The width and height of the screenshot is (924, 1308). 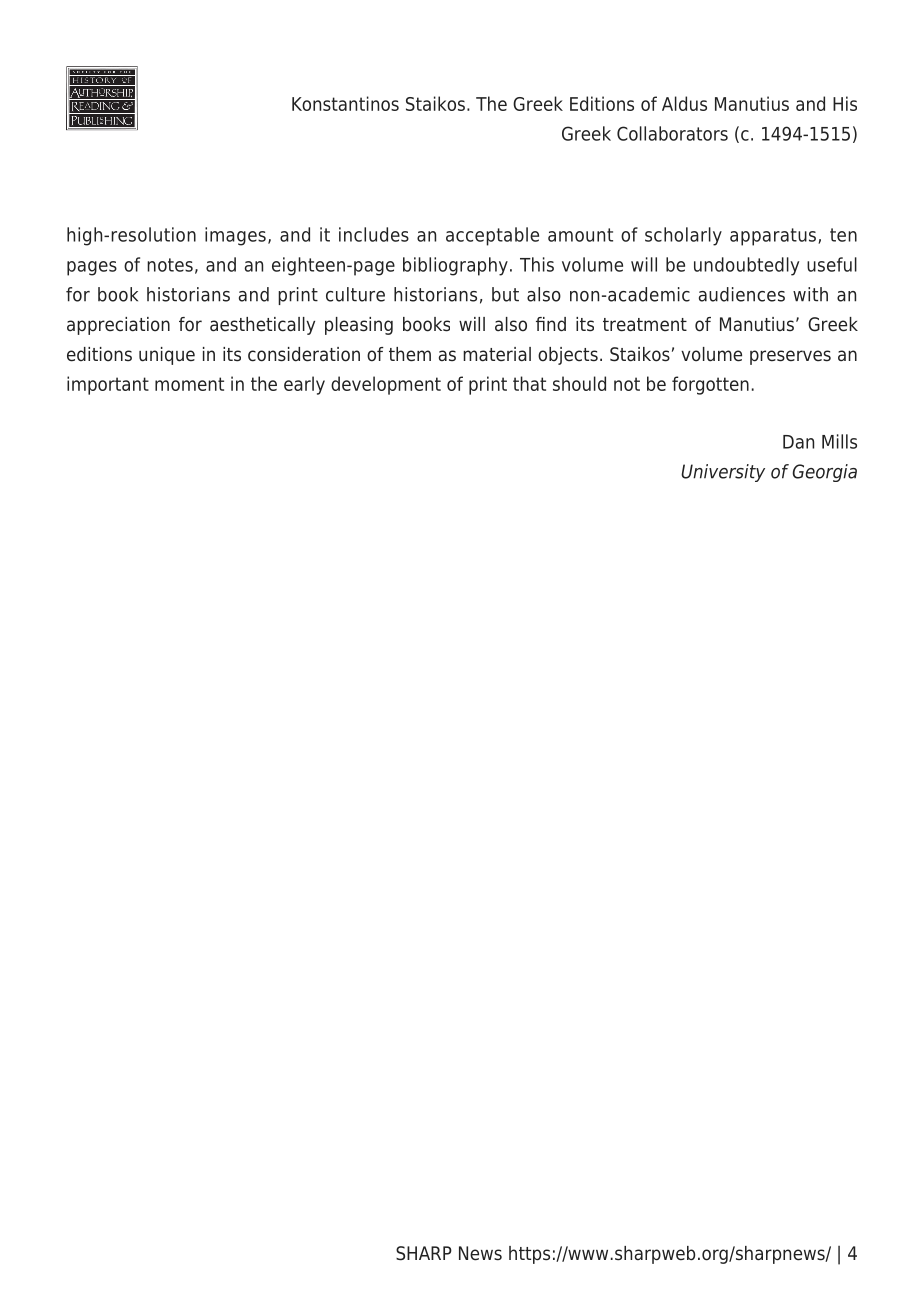 I want to click on apparatus, so click(x=774, y=237).
